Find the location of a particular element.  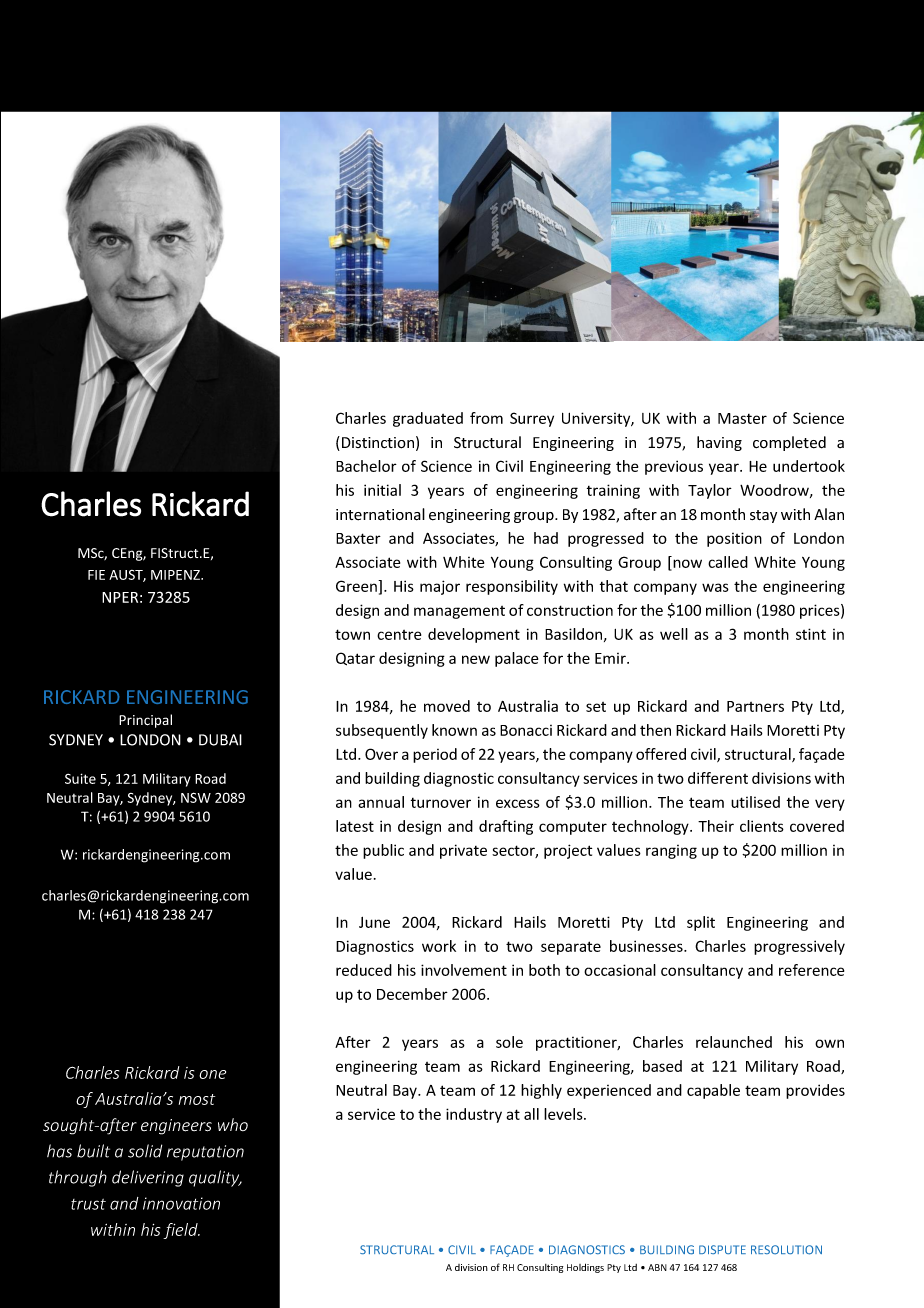

Bachelor is located at coordinates (366, 466).
